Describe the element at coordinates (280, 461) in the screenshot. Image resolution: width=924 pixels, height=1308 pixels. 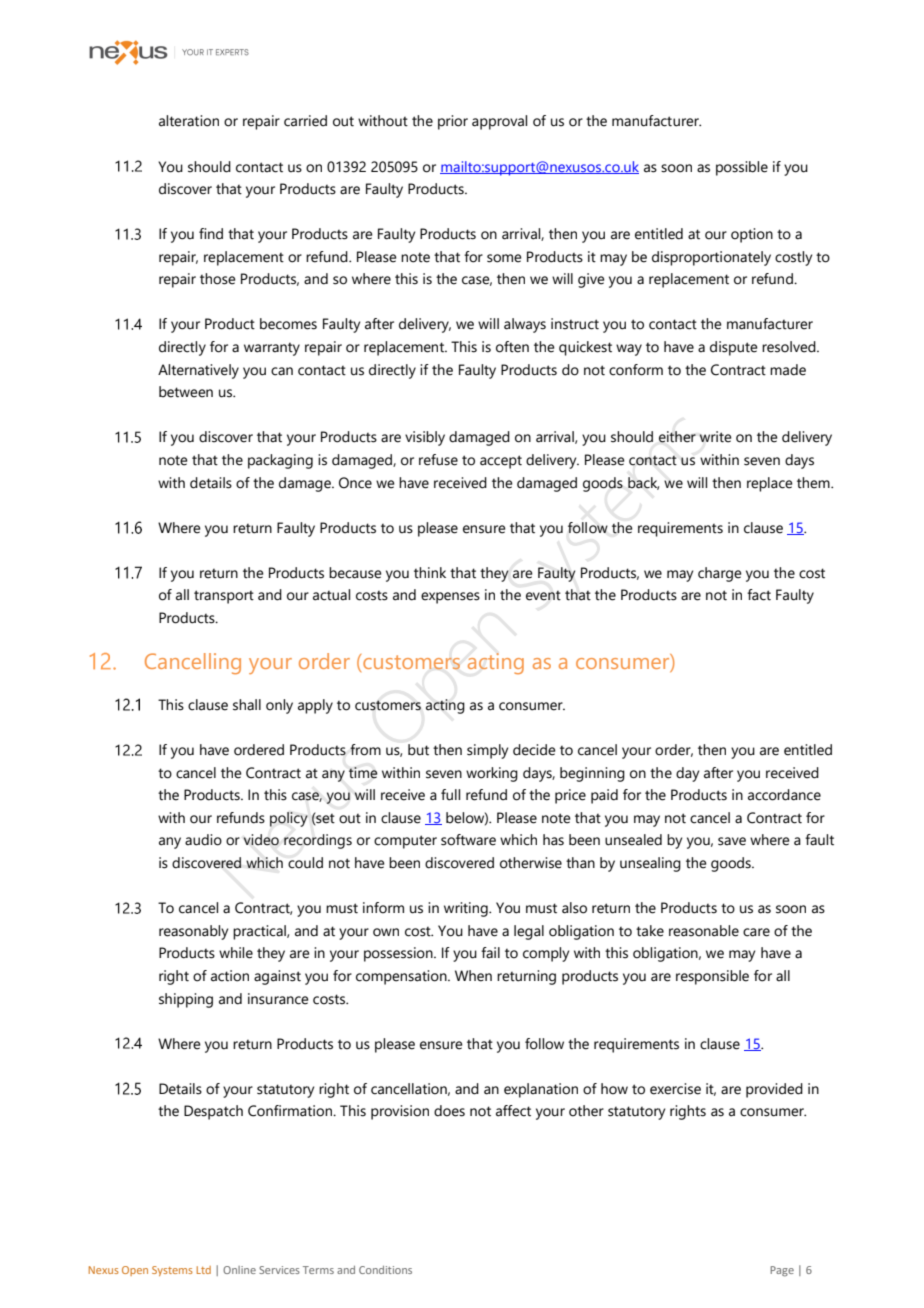
I see `packaging` at that location.
